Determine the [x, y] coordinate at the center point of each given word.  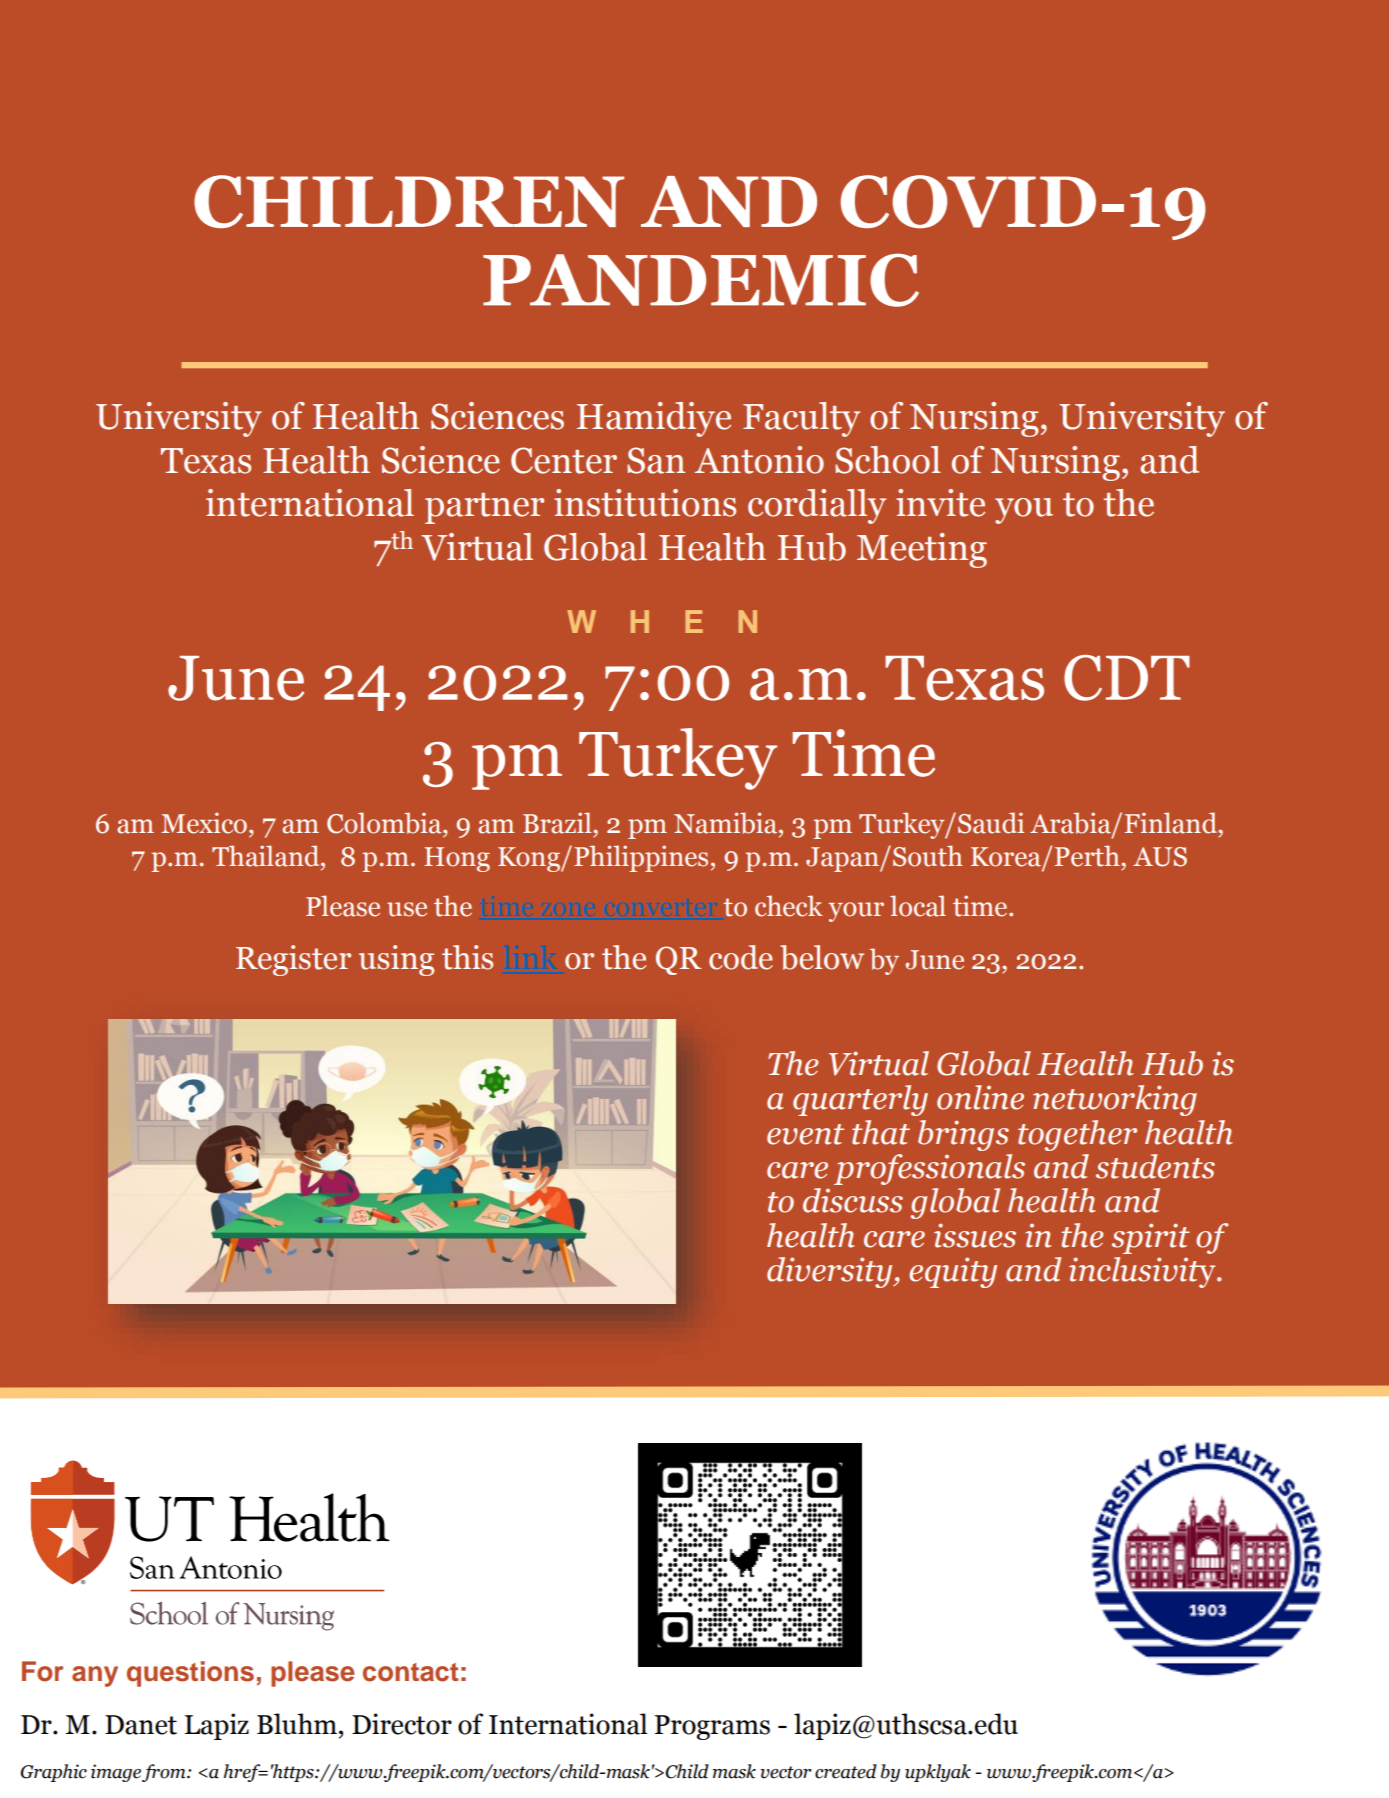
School [888, 460]
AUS [1160, 857]
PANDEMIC [701, 280]
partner [484, 508]
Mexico [204, 823]
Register [293, 960]
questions [190, 1674]
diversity [831, 1272]
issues [975, 1235]
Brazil [558, 823]
